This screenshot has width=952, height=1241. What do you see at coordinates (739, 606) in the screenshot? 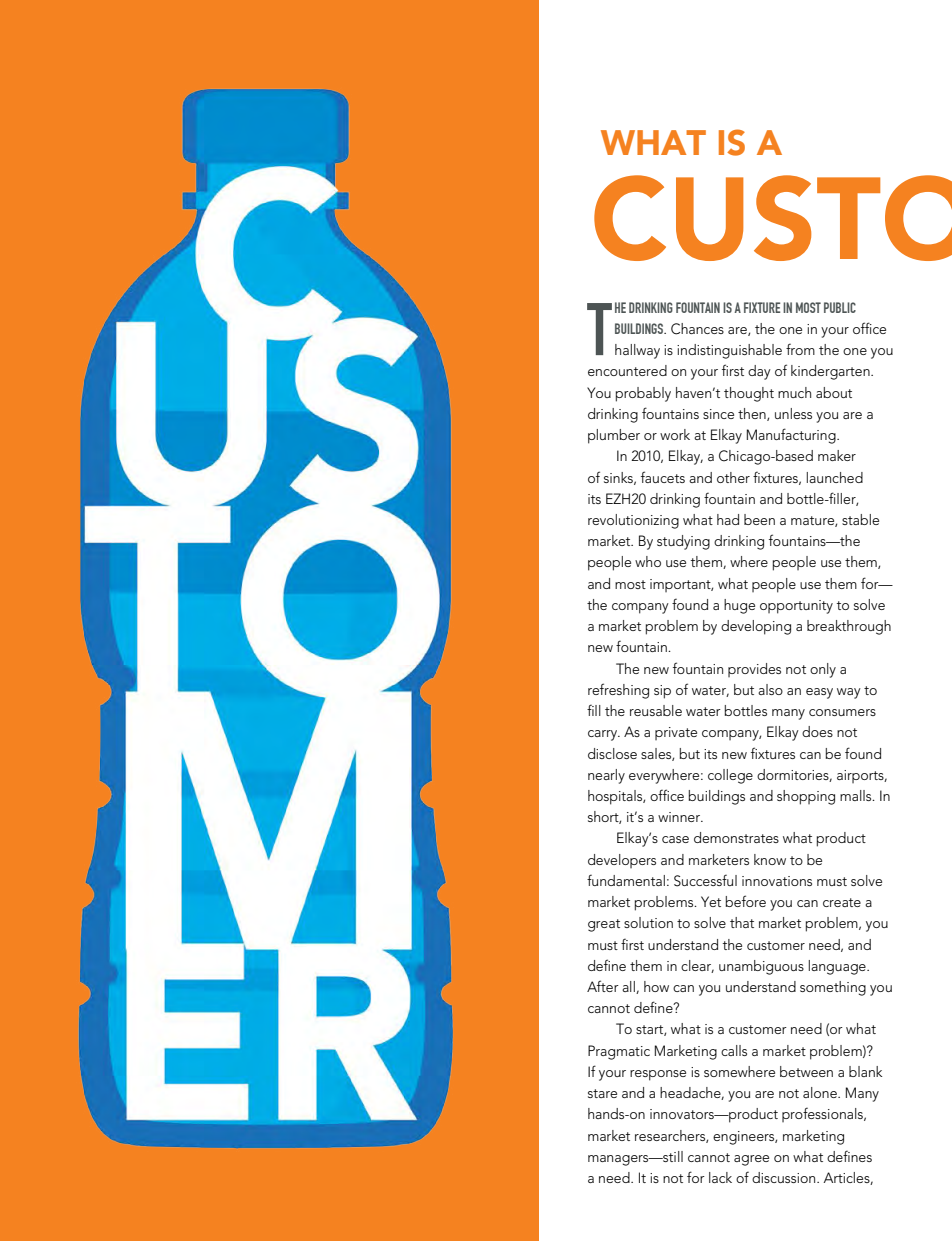
I see `huge` at bounding box center [739, 606].
